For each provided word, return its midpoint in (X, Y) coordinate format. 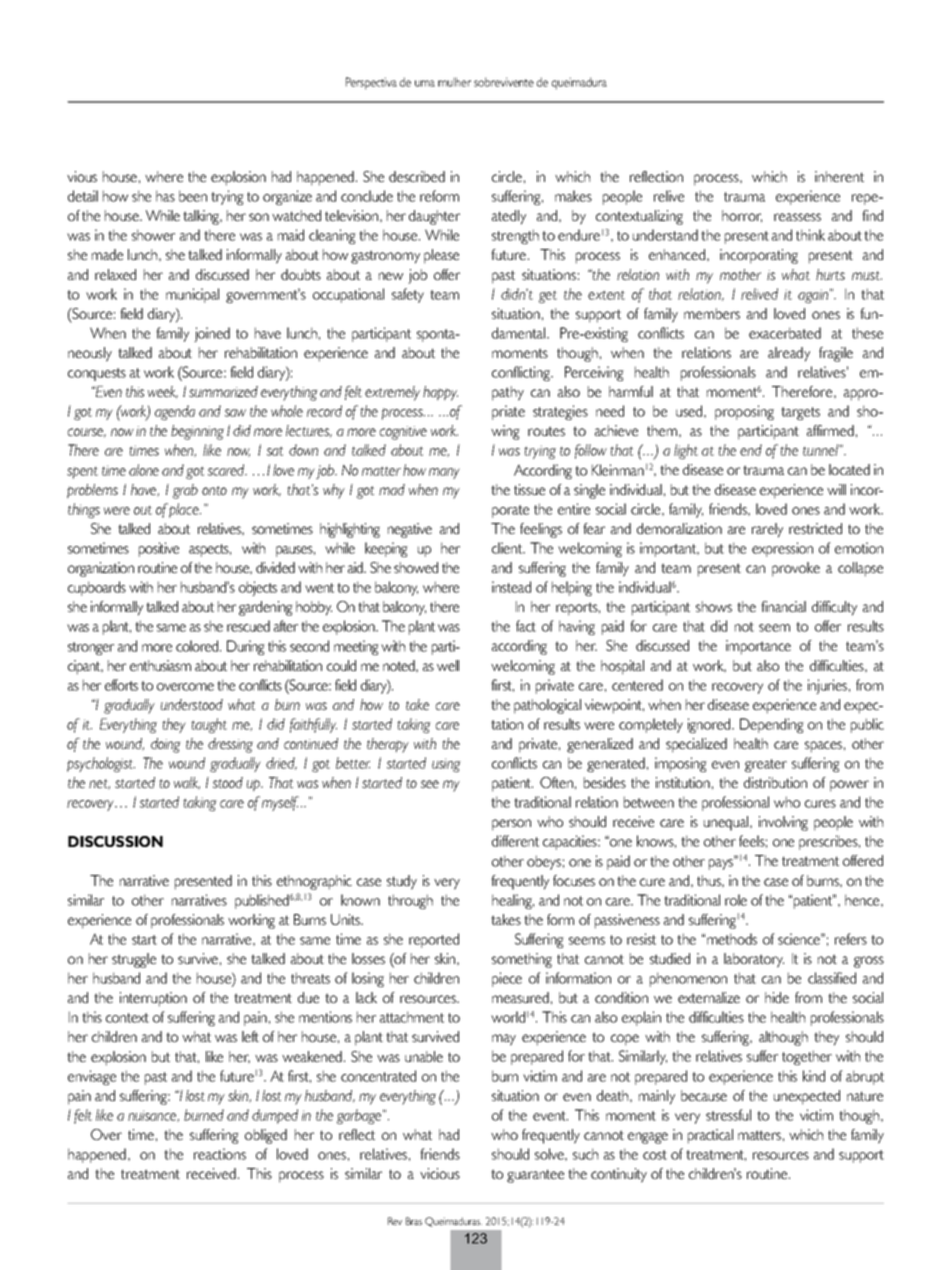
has (165, 196)
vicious (440, 1173)
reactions (220, 1154)
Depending (772, 725)
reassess (797, 217)
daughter (434, 217)
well (448, 665)
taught (209, 725)
